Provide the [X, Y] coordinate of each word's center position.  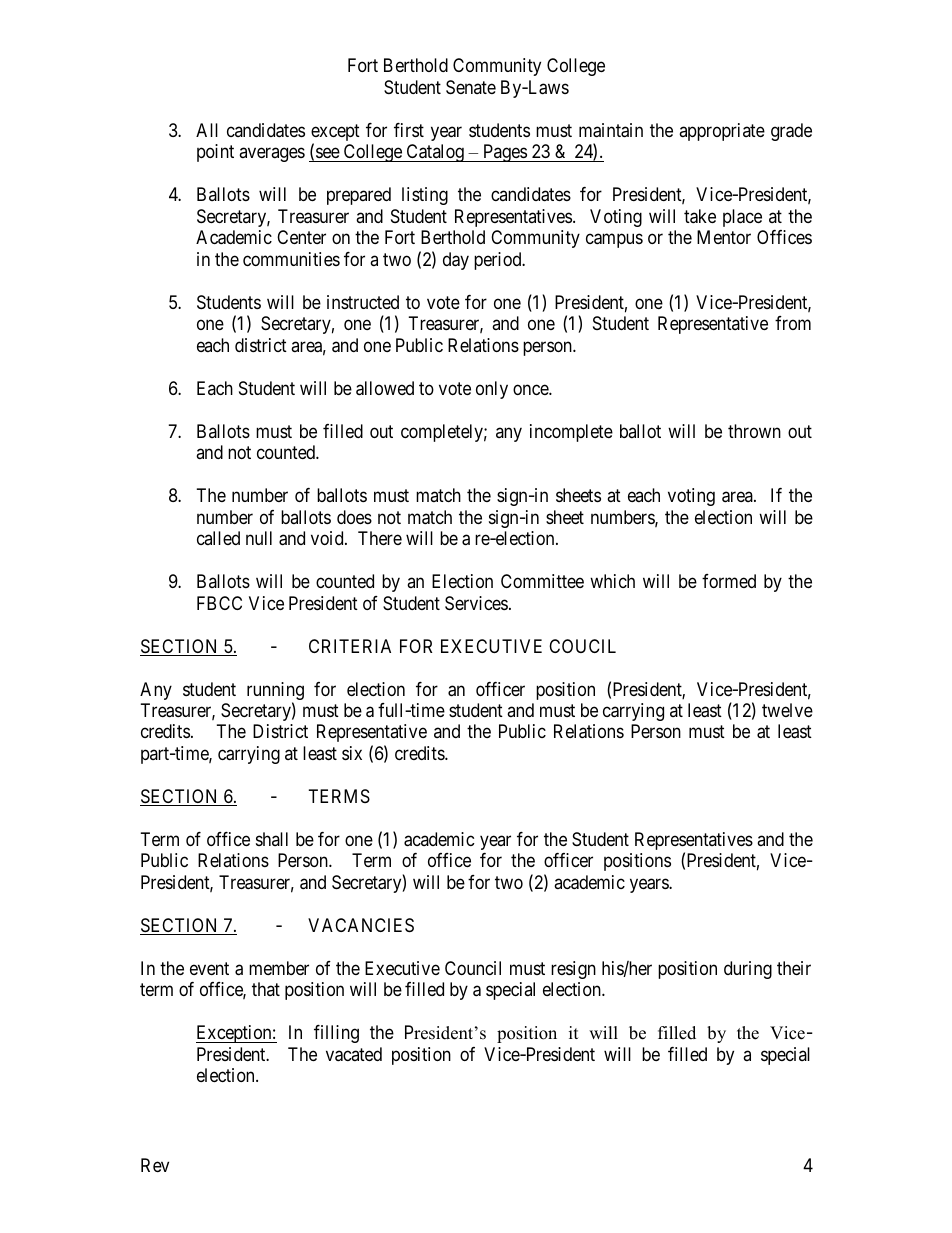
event [209, 968]
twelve [787, 710]
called [218, 538]
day [456, 261]
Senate [471, 87]
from [793, 323]
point [215, 153]
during [748, 970]
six [352, 753]
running [275, 692]
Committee [542, 581]
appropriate [722, 132]
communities [291, 259]
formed [729, 581]
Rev [155, 1165]
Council [473, 968]
